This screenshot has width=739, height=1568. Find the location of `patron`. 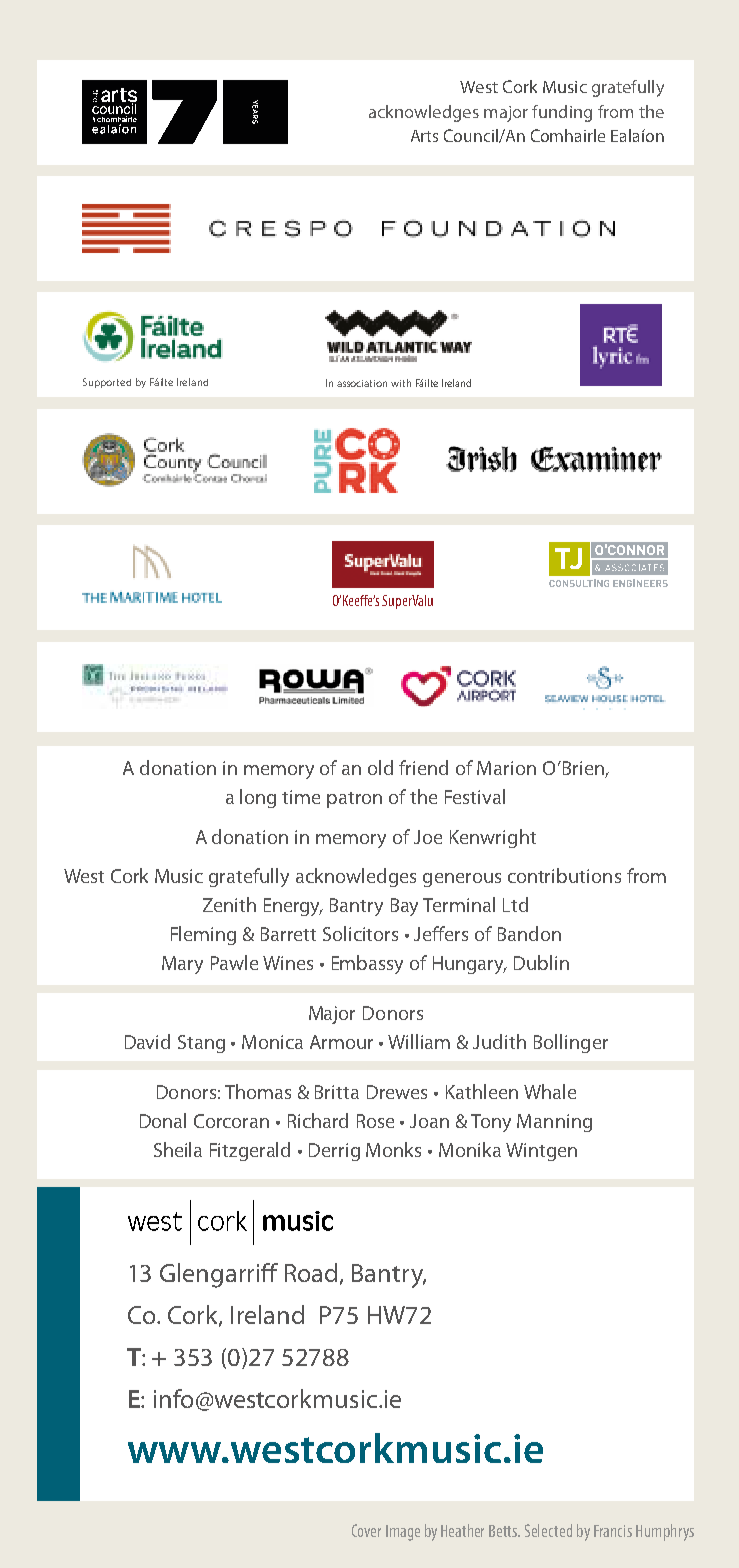

patron is located at coordinates (354, 800).
